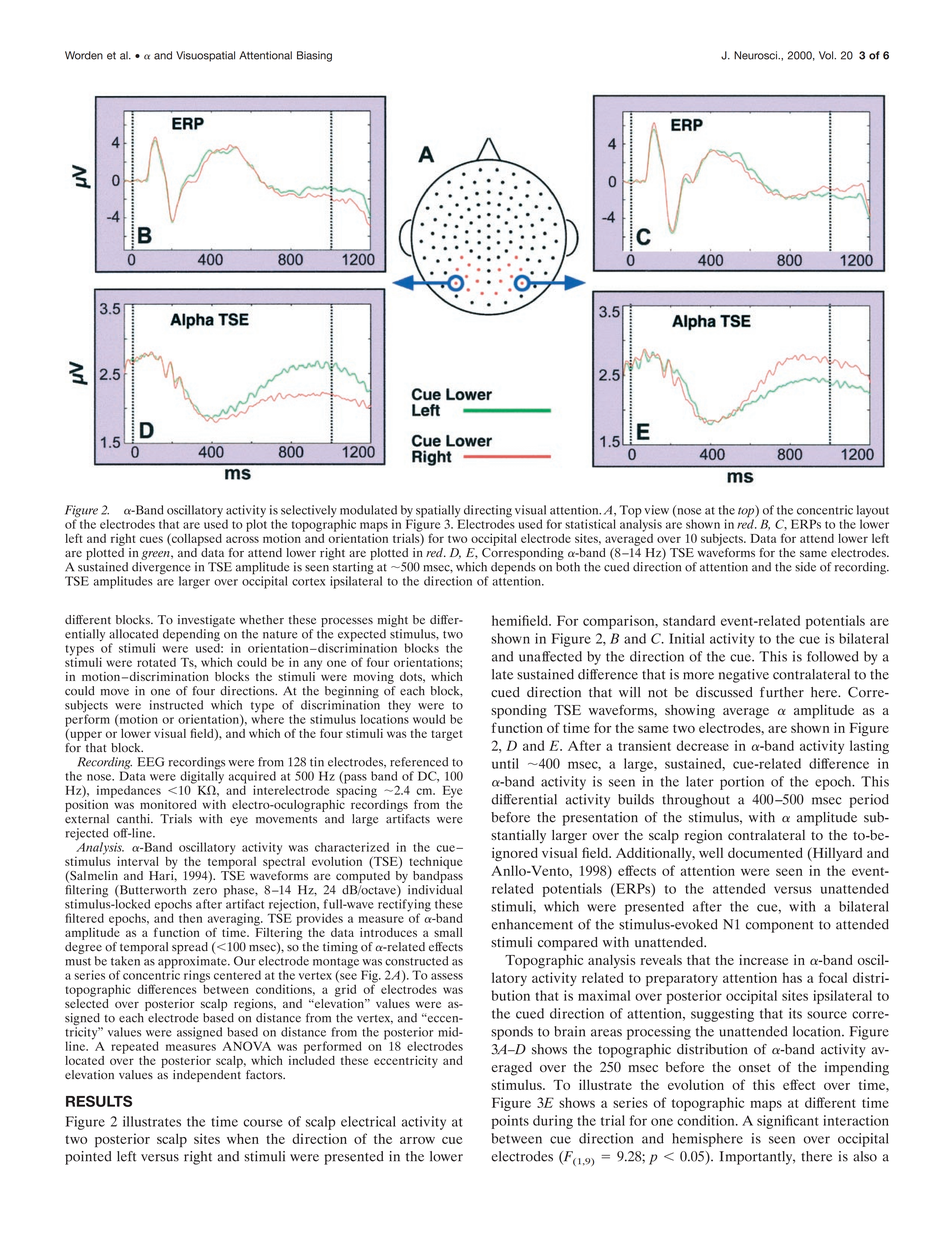 The width and height of the screenshot is (952, 1237). Describe the element at coordinates (805, 567) in the screenshot. I see `side` at that location.
